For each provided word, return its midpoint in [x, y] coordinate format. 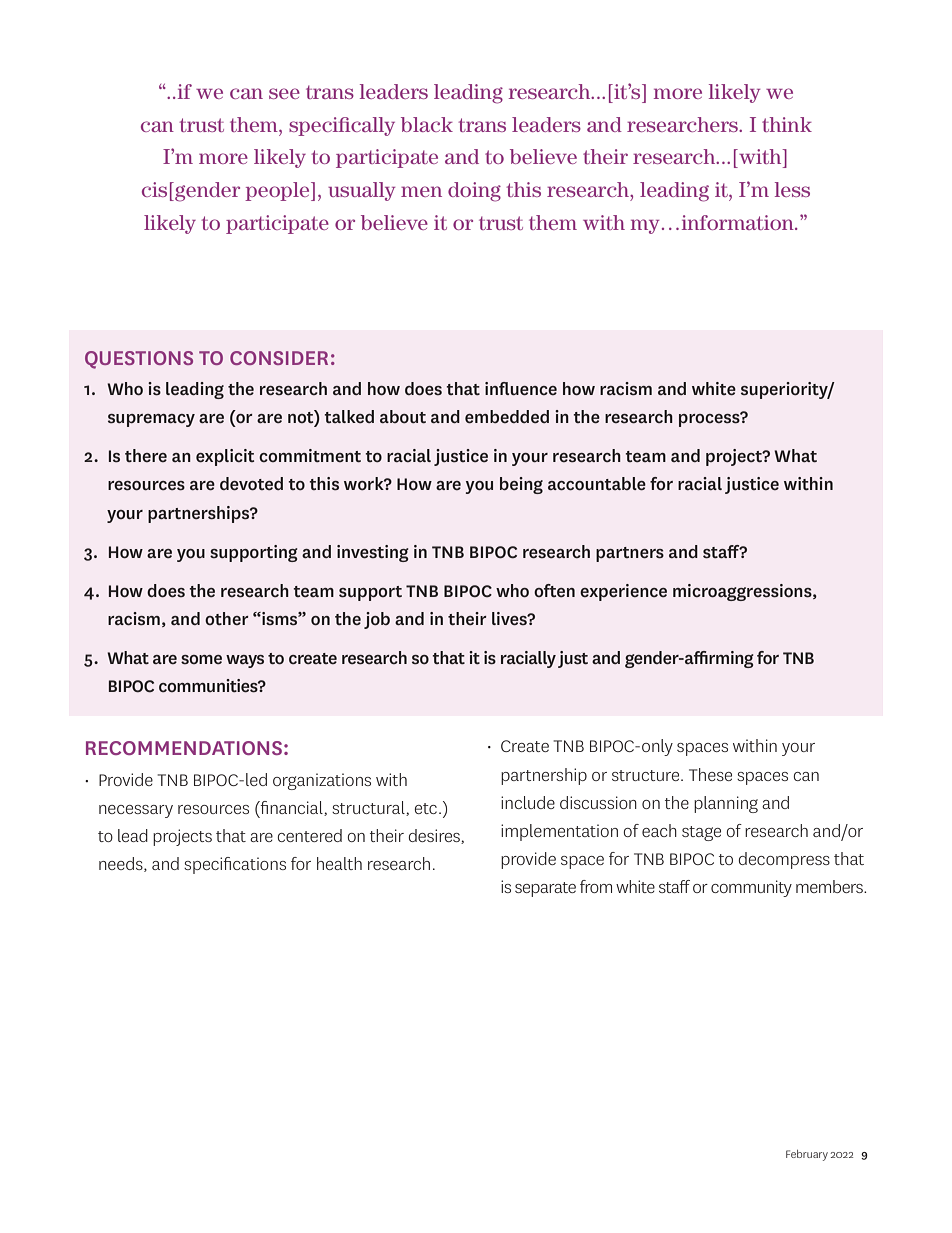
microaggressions [743, 592]
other [227, 618]
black [427, 124]
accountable [597, 484]
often [554, 590]
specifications [235, 865]
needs [122, 864]
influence [521, 389]
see [284, 93]
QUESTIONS [139, 360]
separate [545, 889]
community [751, 888]
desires [435, 836]
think [787, 124]
